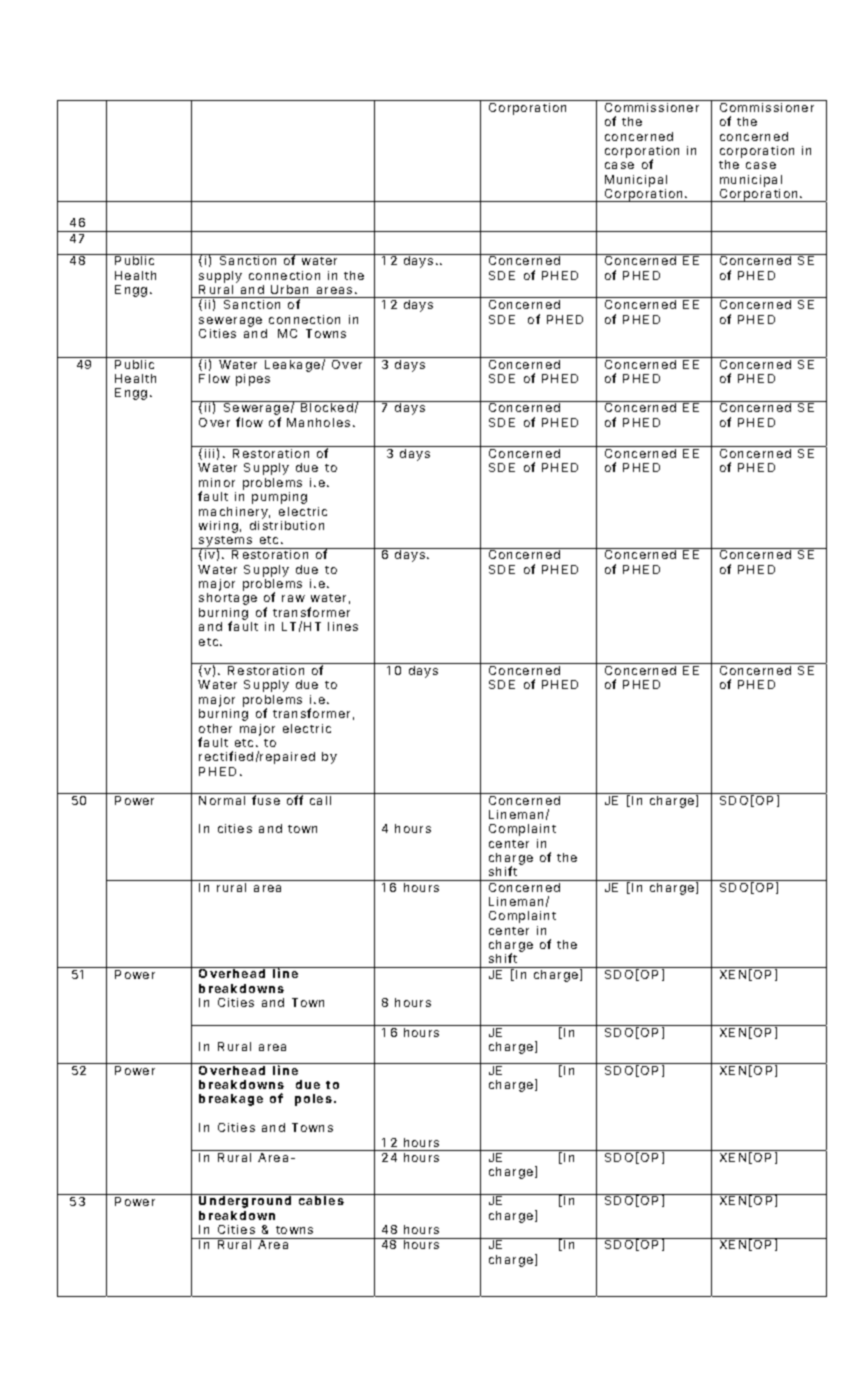  Describe the element at coordinates (231, 1100) in the screenshot. I see `breakage` at that location.
